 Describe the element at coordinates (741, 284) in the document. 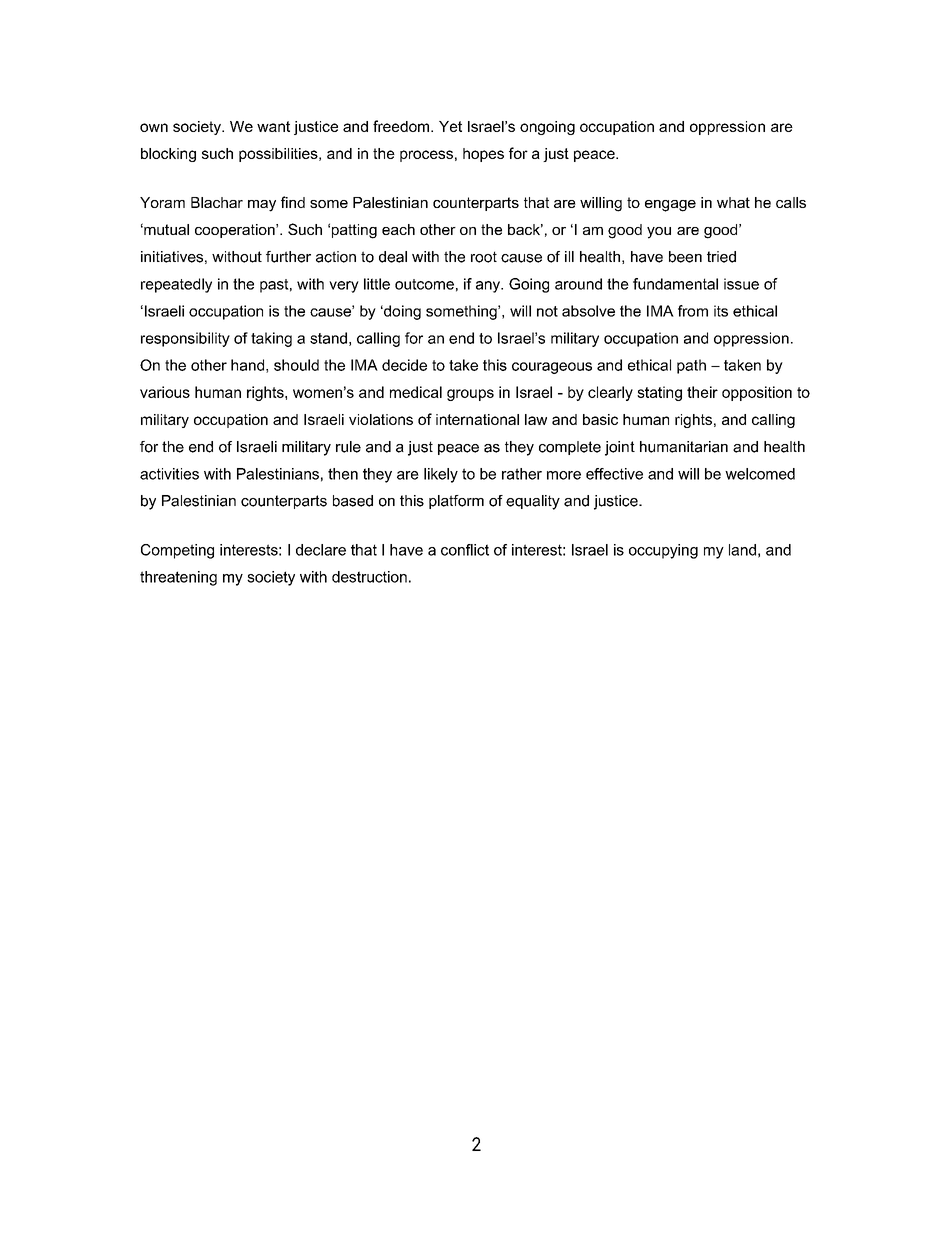

I see `issue` at that location.
